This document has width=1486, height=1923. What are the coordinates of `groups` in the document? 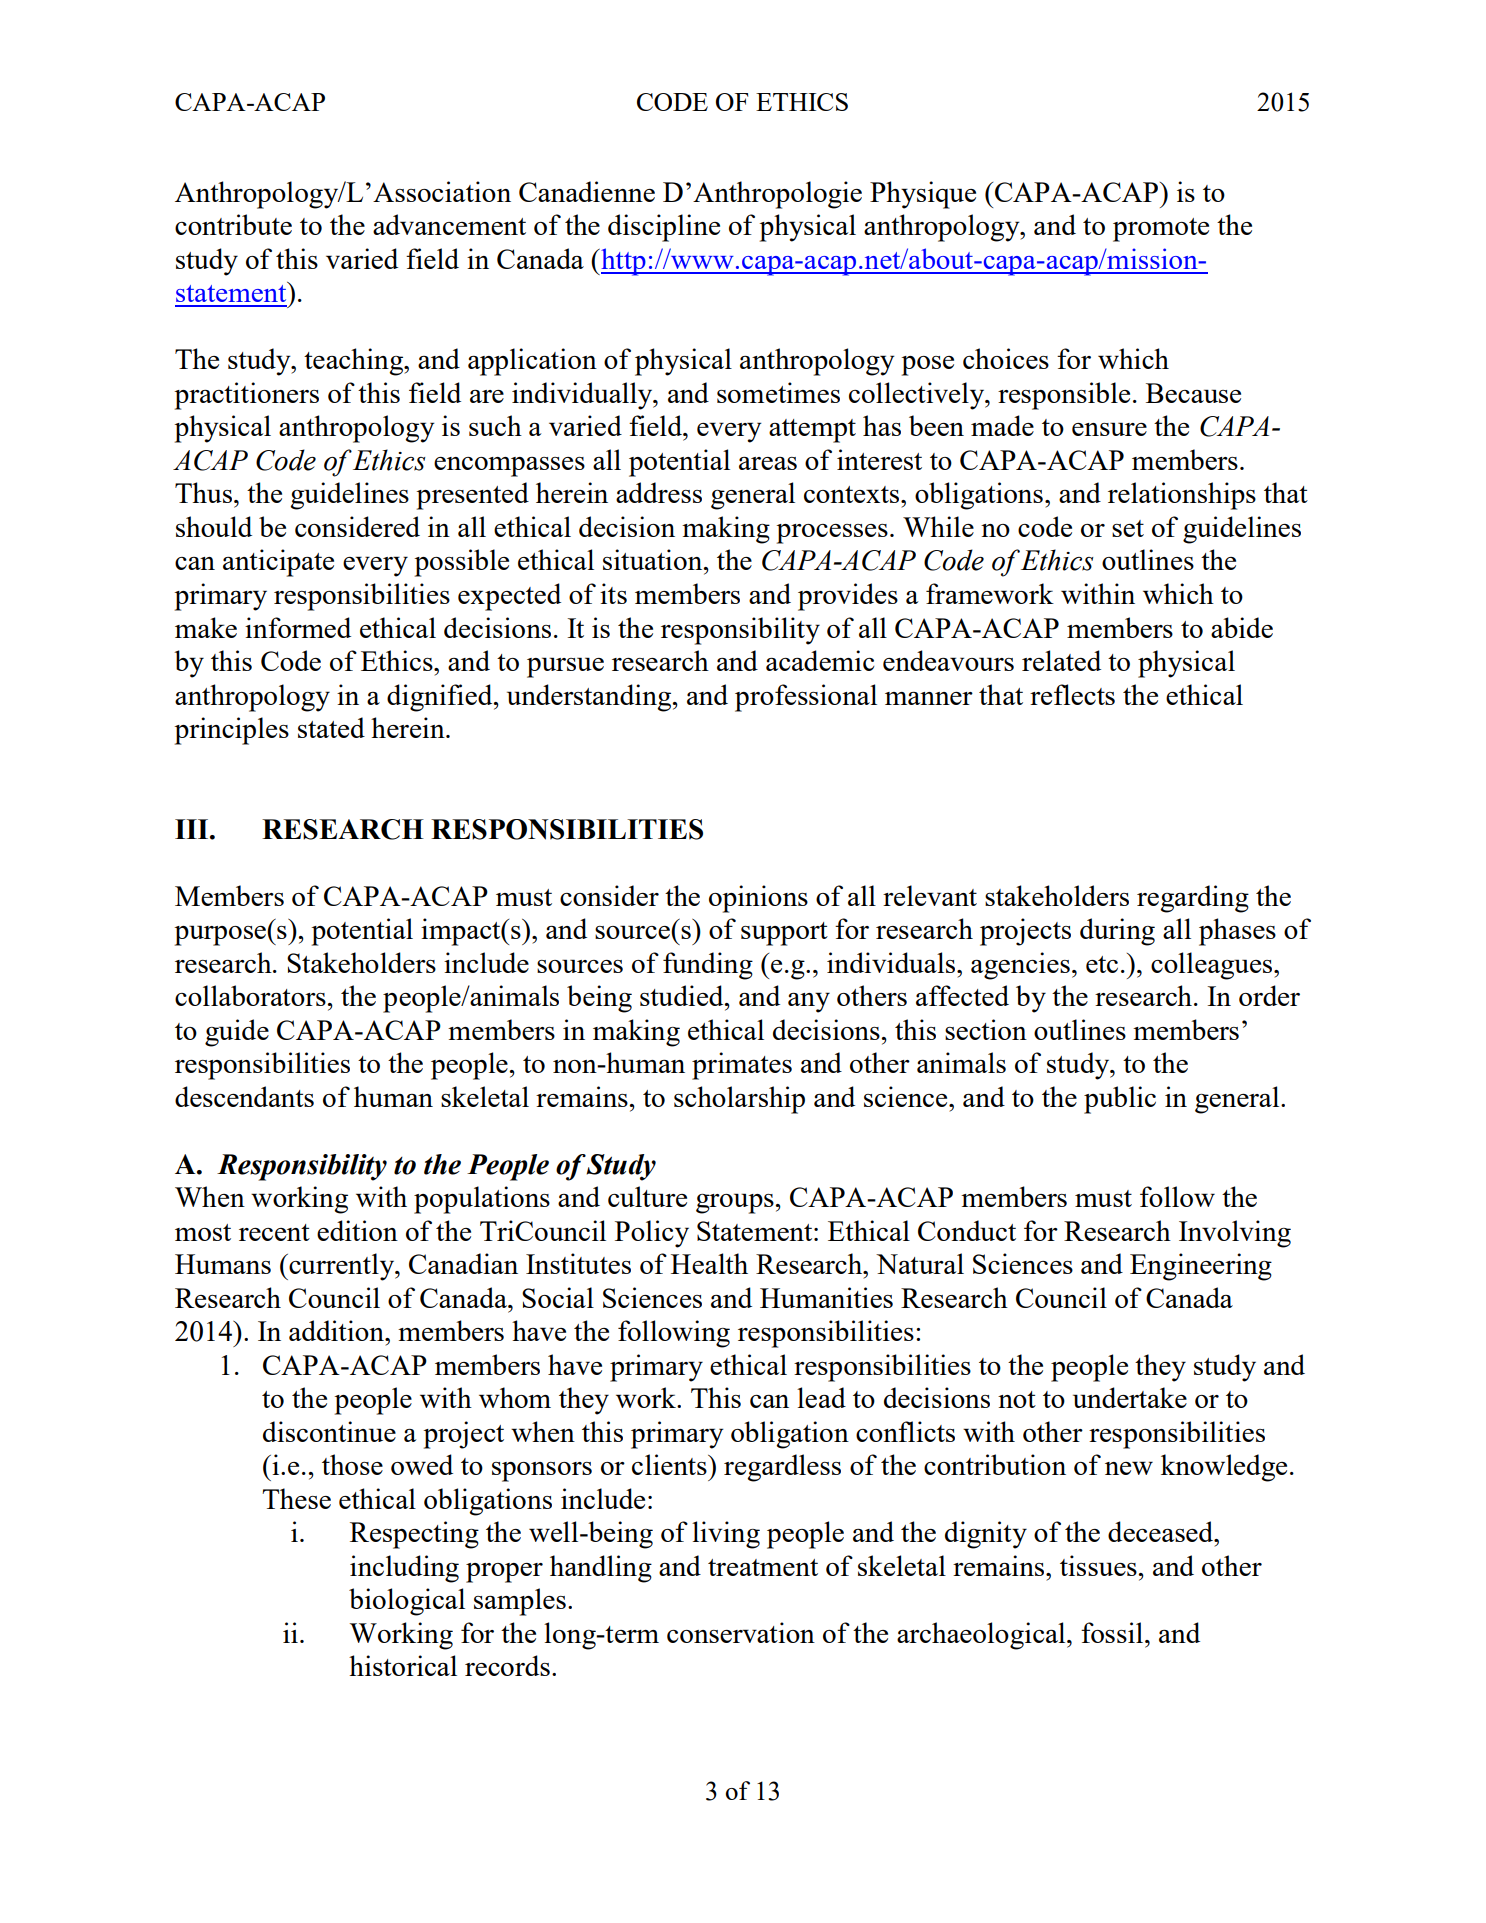 It's located at (736, 1203).
